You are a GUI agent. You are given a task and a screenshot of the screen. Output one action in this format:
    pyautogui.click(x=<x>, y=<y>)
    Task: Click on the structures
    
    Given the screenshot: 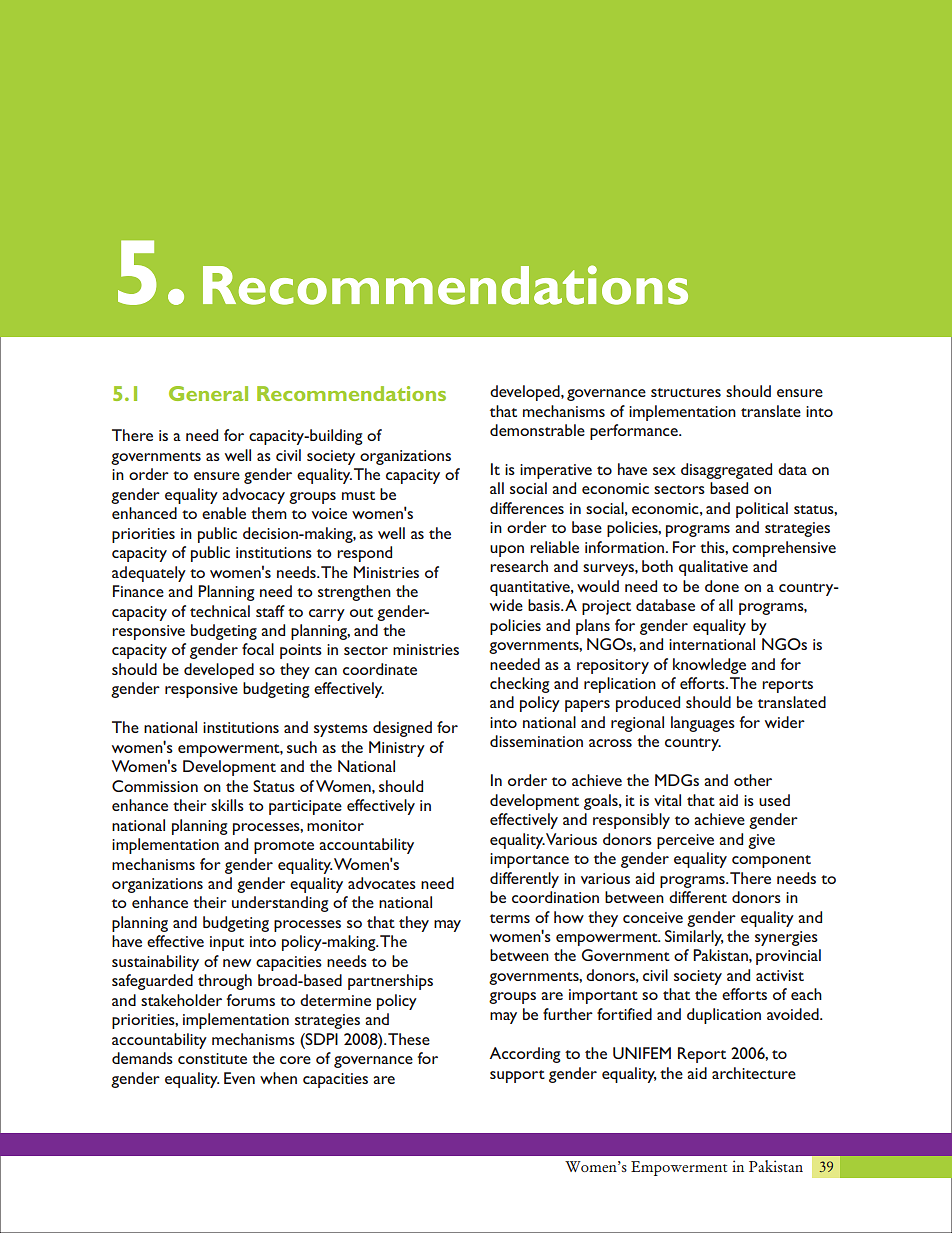 What is the action you would take?
    pyautogui.click(x=686, y=392)
